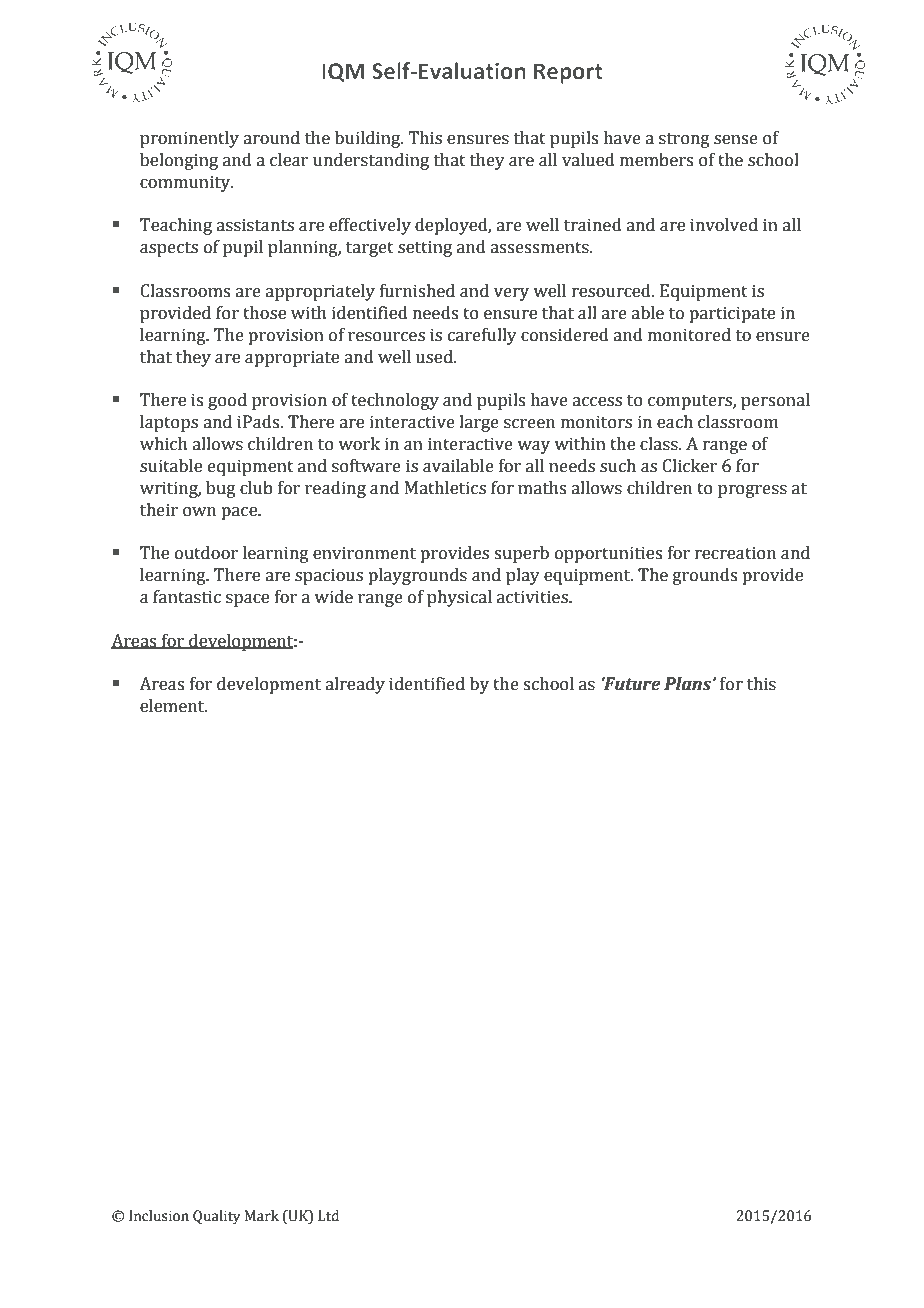 This page has height=1308, width=924. I want to click on physical, so click(459, 598).
